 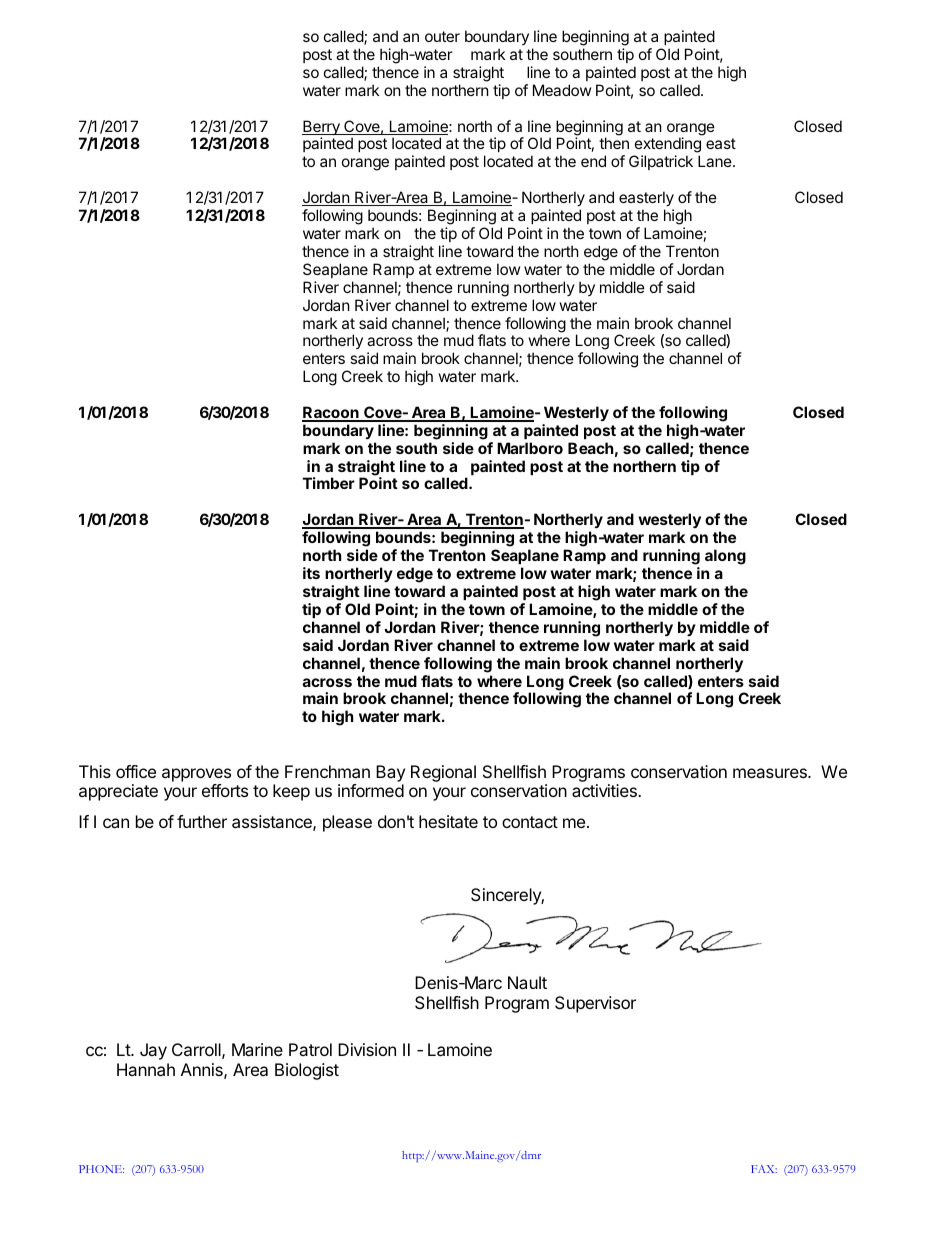 I want to click on Timber, so click(x=329, y=483).
